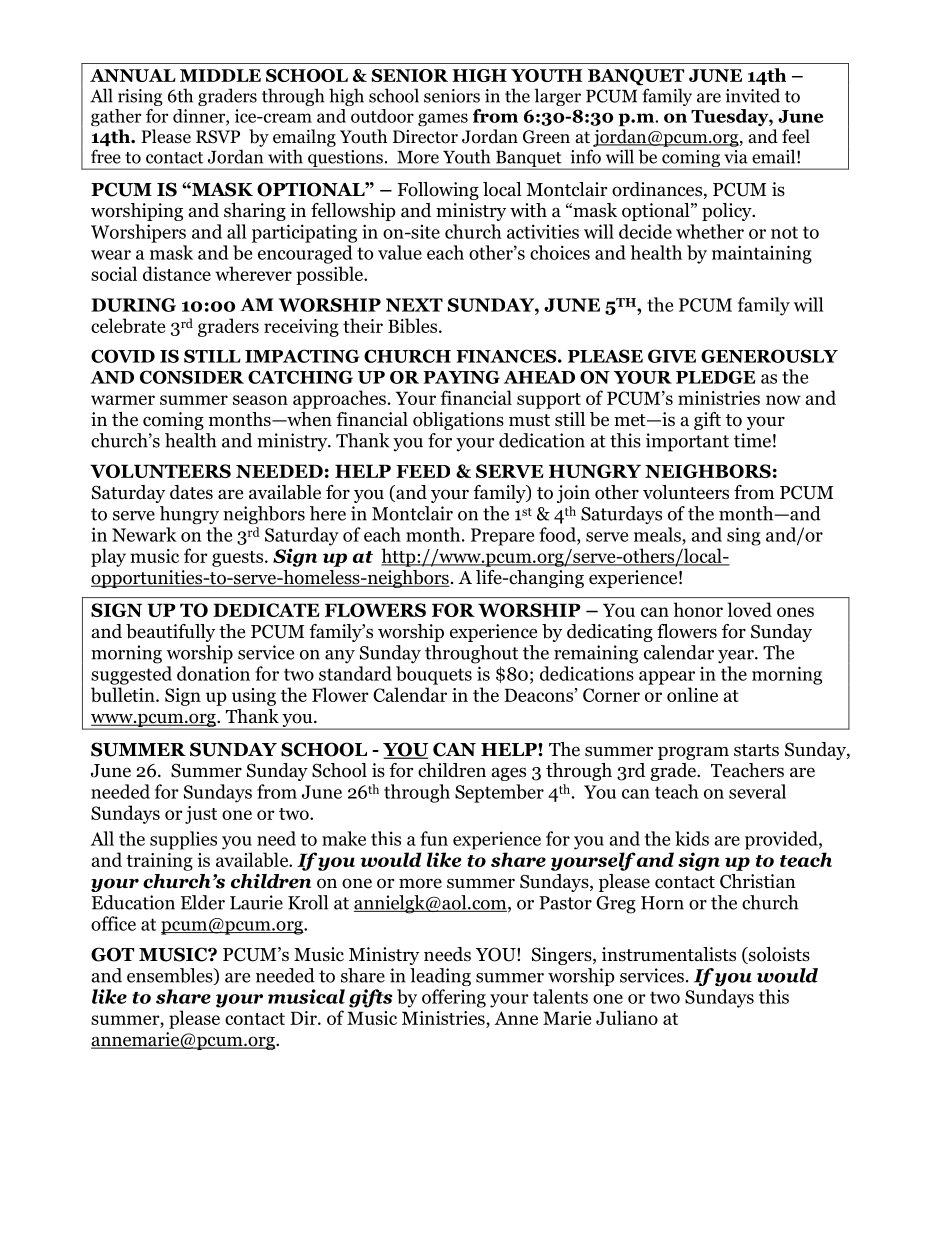  What do you see at coordinates (753, 95) in the image?
I see `invited` at bounding box center [753, 95].
